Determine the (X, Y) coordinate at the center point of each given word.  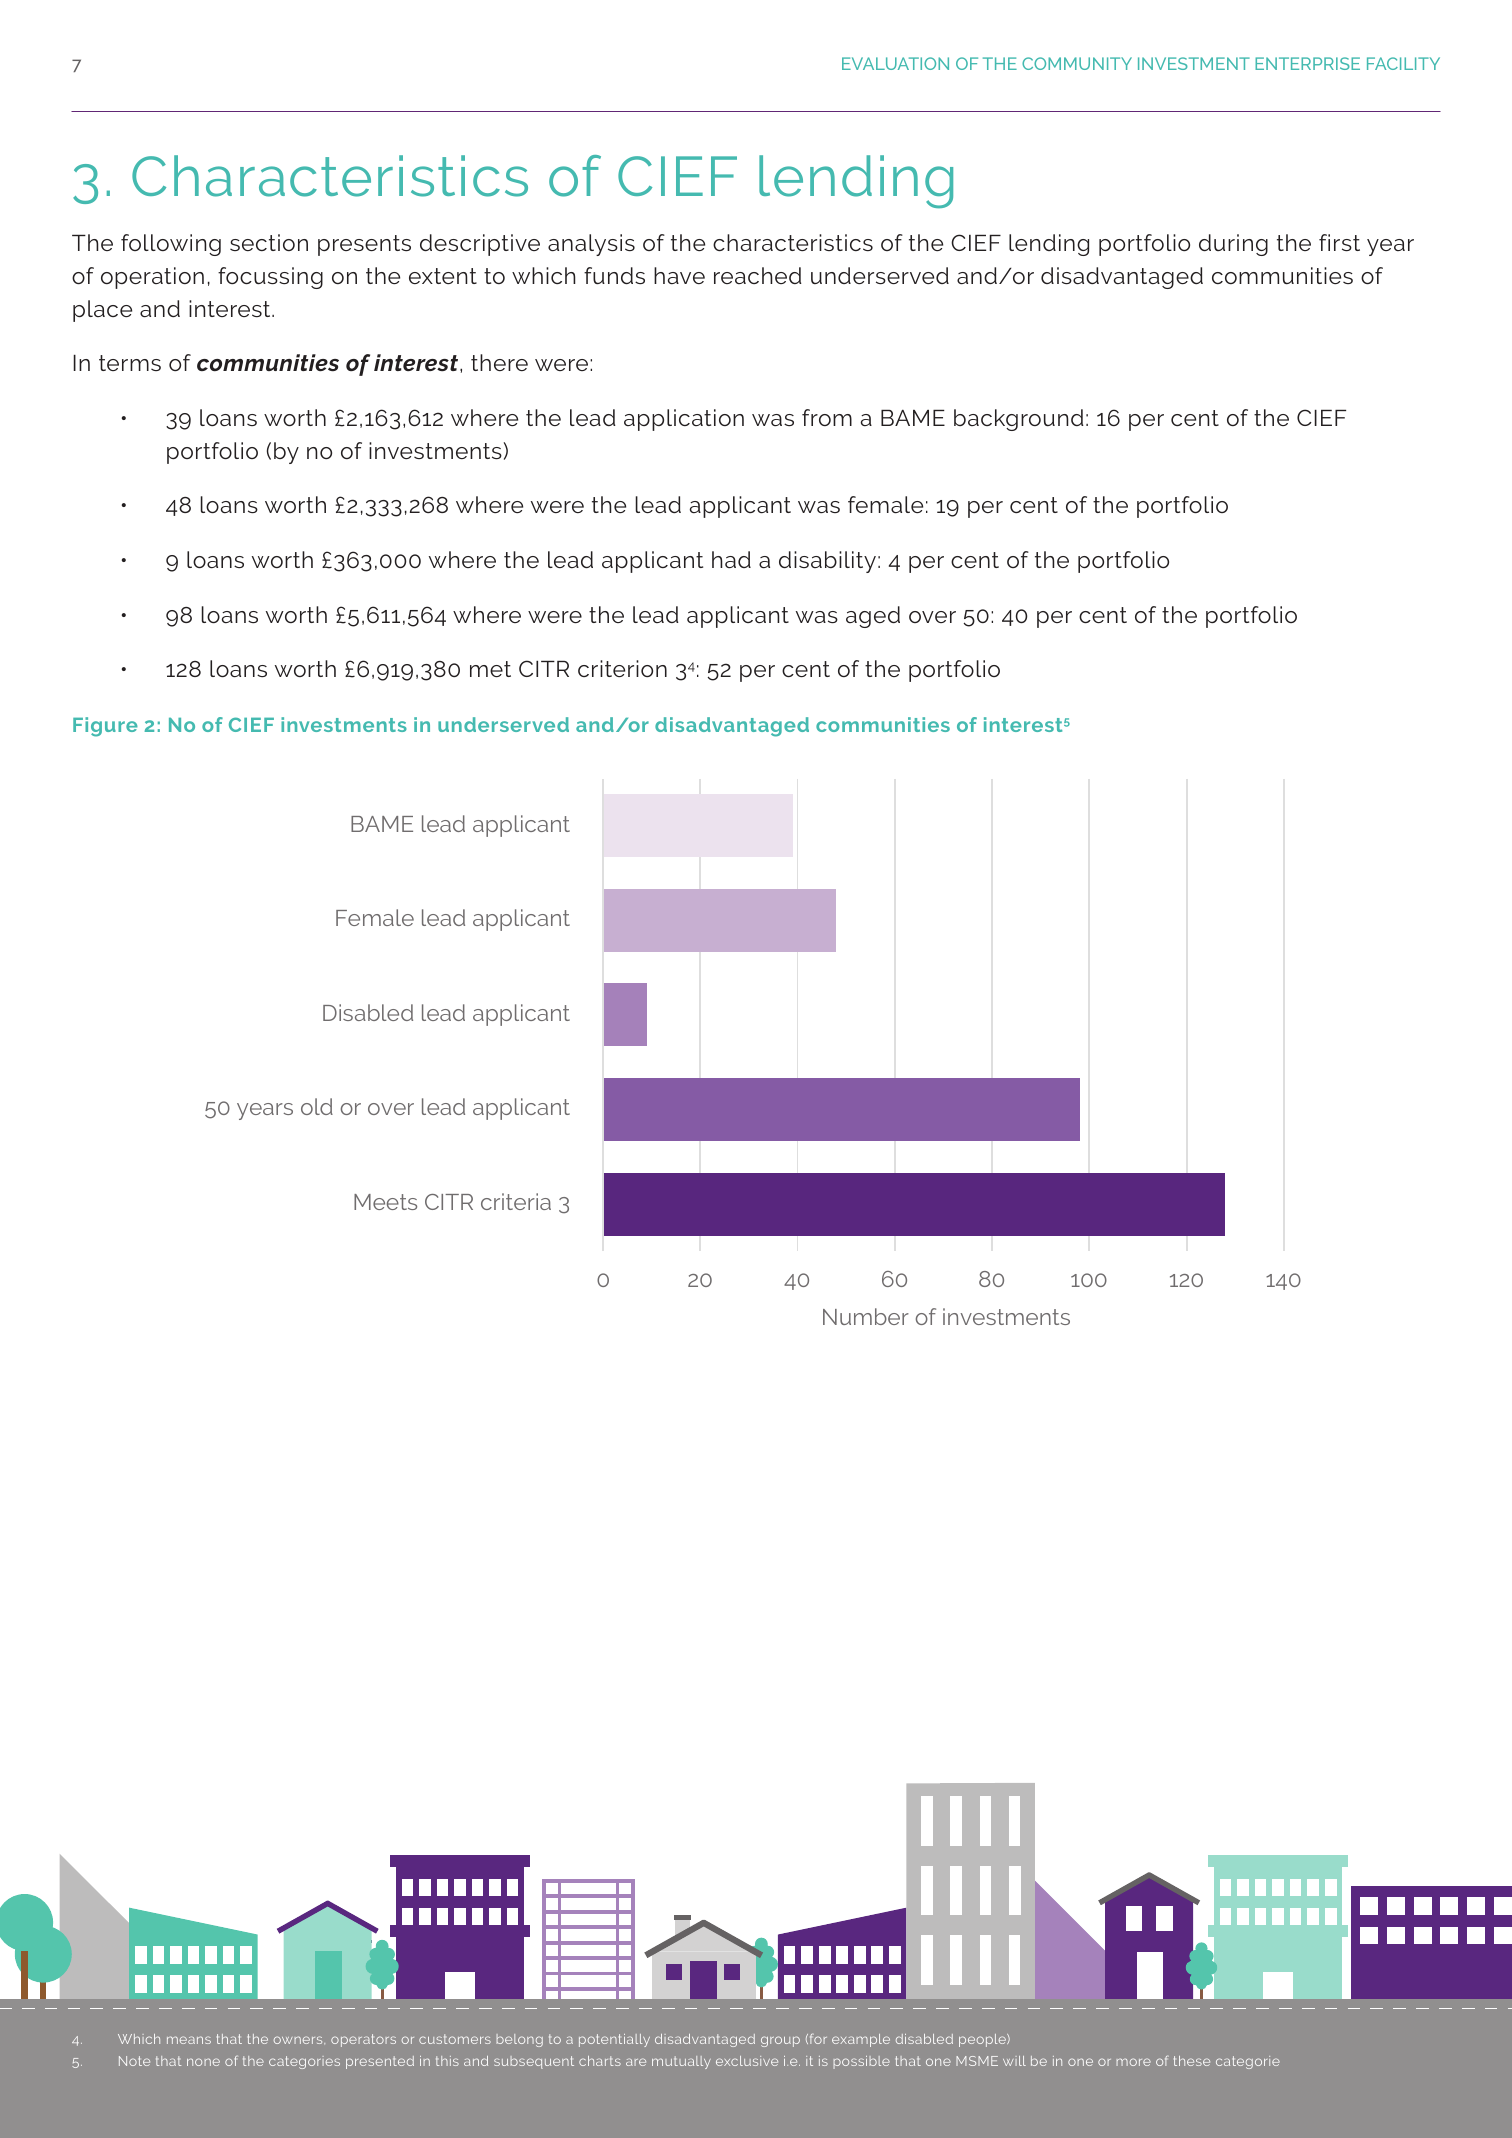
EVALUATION (895, 63)
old (317, 1106)
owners (299, 2040)
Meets (385, 1202)
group (780, 2041)
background (1019, 420)
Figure (105, 727)
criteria (516, 1201)
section (269, 242)
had (731, 559)
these (1192, 2061)
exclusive (747, 2061)
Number (866, 1316)
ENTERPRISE (1307, 63)
